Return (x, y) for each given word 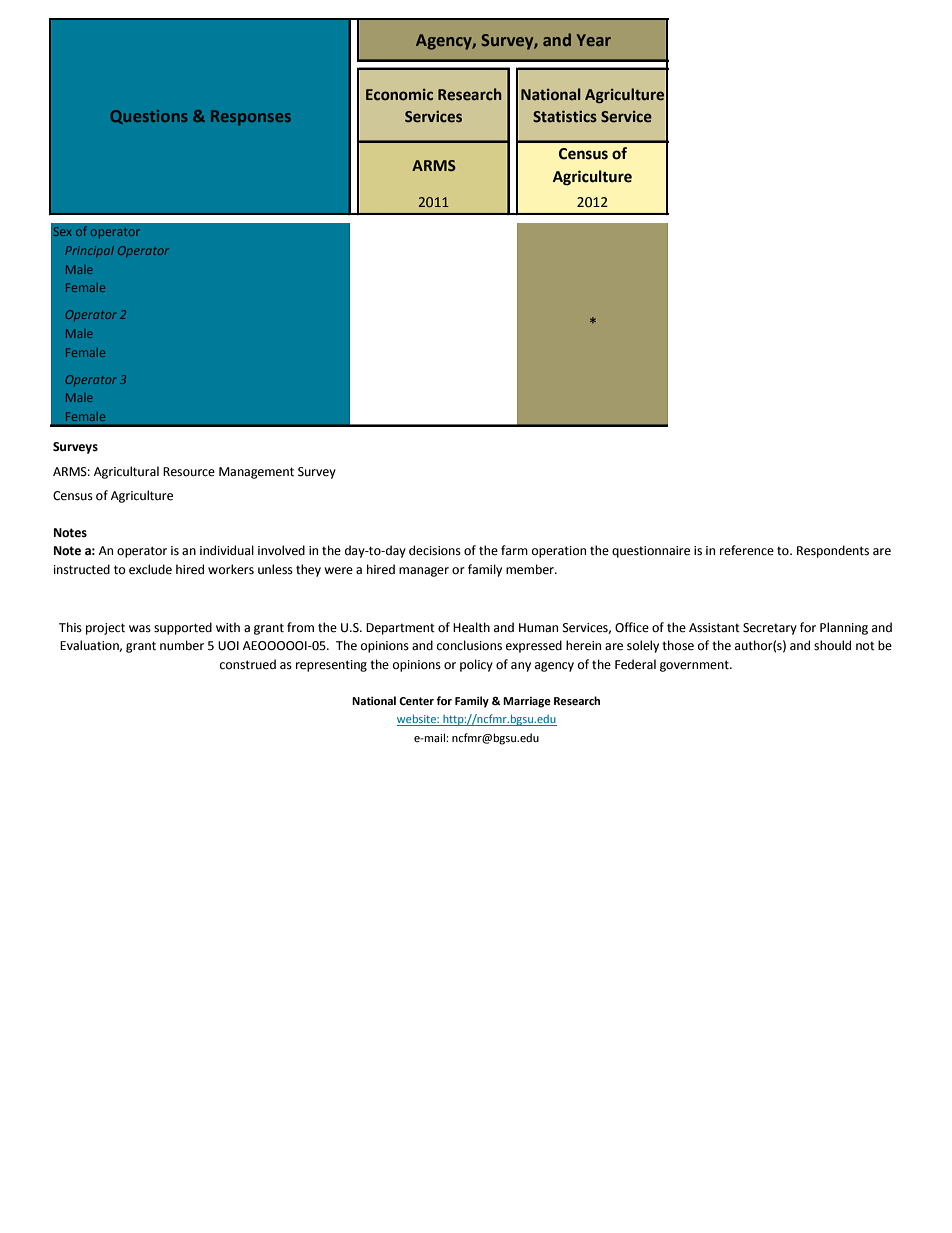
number (182, 645)
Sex (63, 231)
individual (227, 550)
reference (747, 550)
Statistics (565, 116)
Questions (149, 117)
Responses (251, 117)
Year (594, 40)
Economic (399, 95)
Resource (189, 472)
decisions (435, 550)
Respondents (833, 551)
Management (256, 473)
